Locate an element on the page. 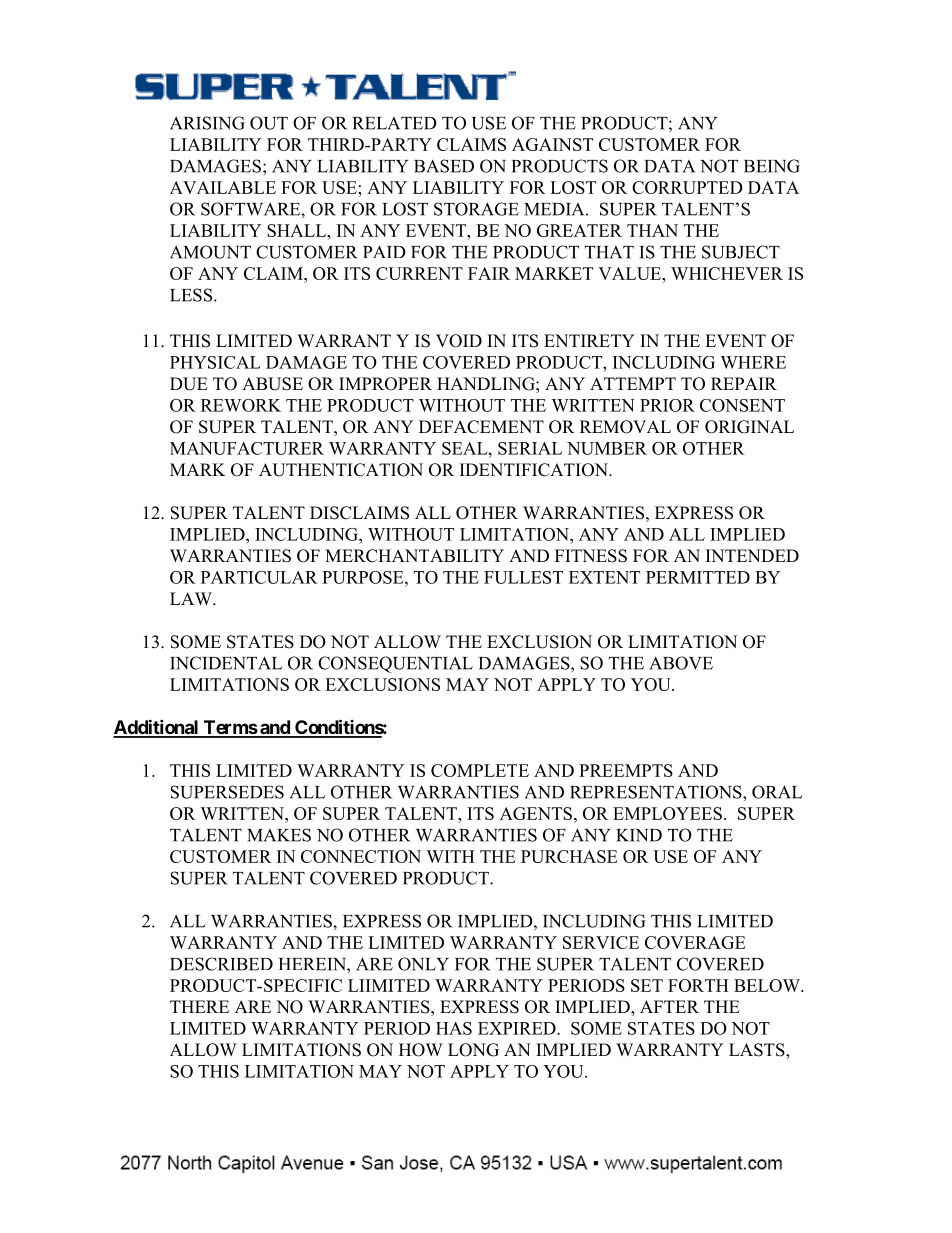  PHYSICAL is located at coordinates (215, 362).
